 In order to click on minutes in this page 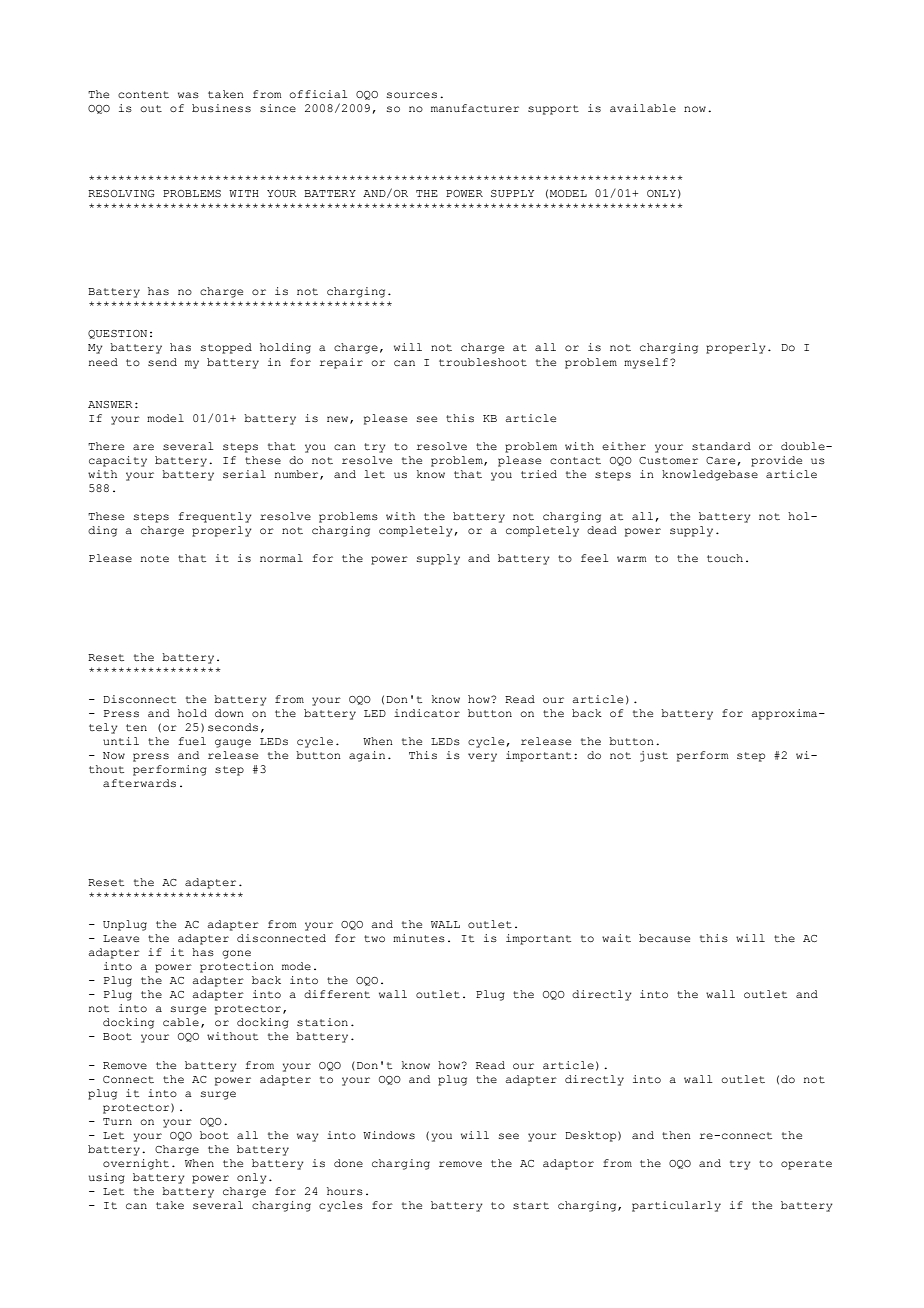, I will do `click(419, 938)`.
